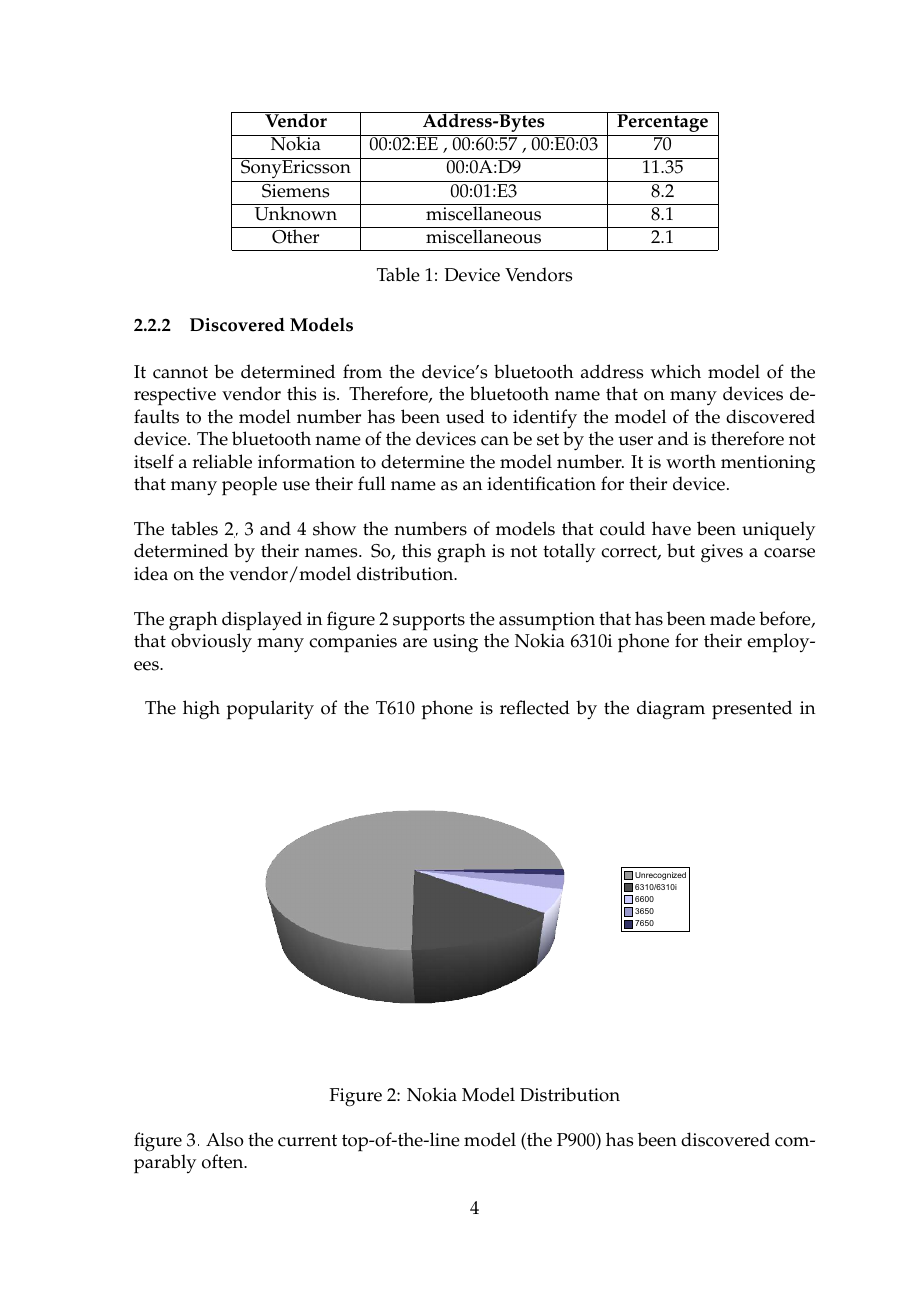 The image size is (924, 1308). Describe the element at coordinates (675, 371) in the page. I see `which` at that location.
